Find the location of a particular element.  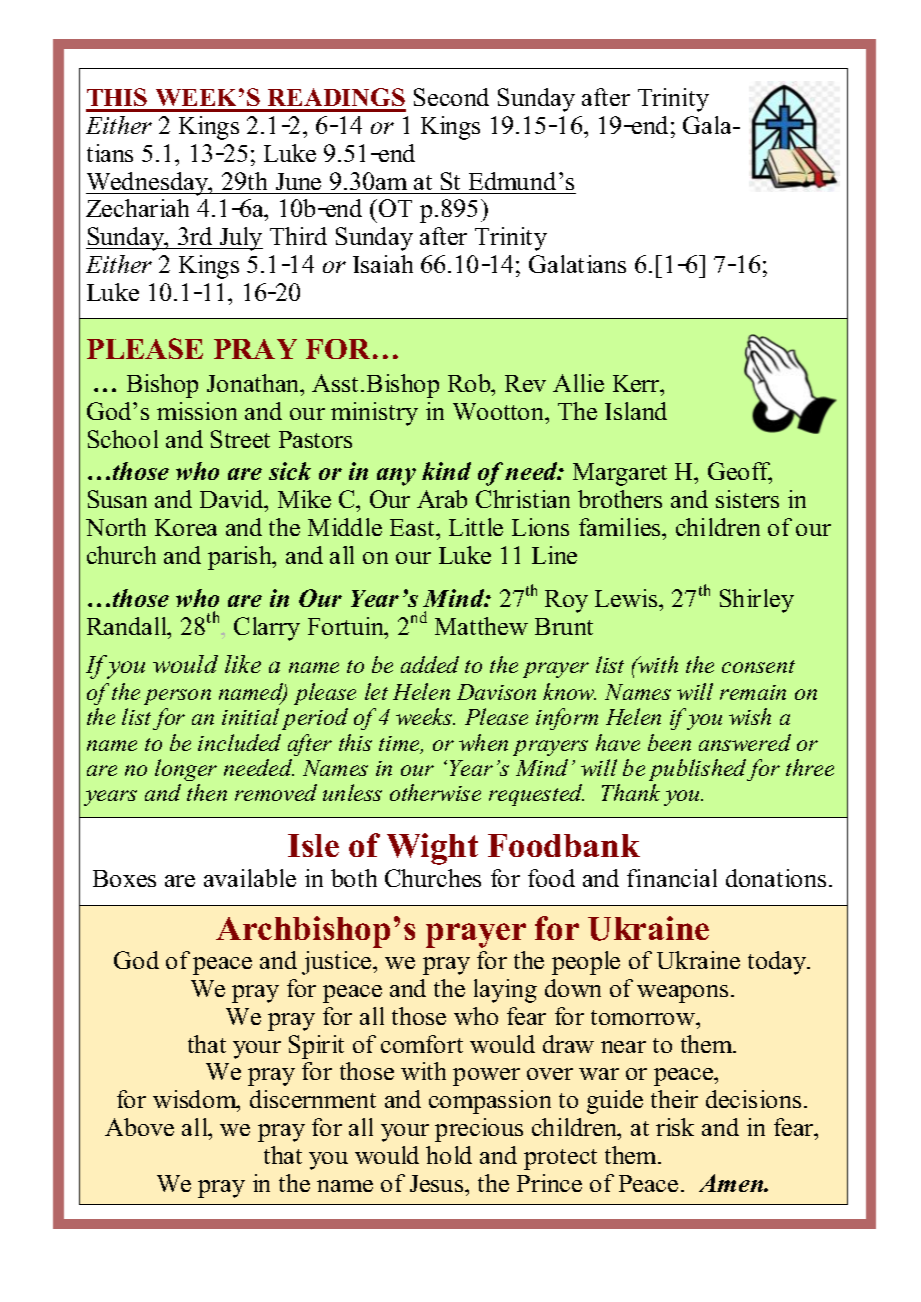

Matthew is located at coordinates (481, 626).
